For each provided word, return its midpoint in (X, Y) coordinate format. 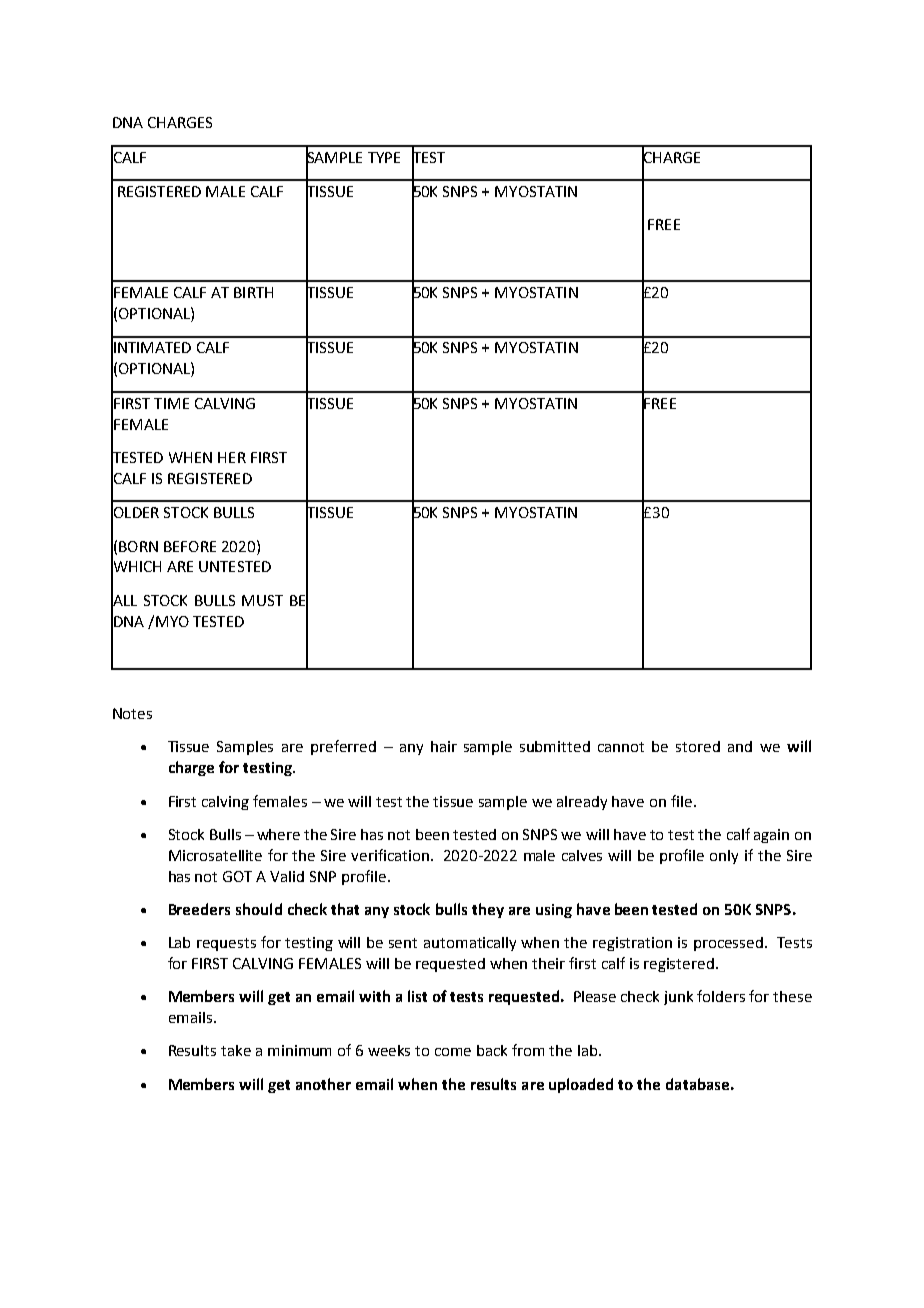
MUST (262, 600)
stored (698, 746)
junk (678, 998)
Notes (132, 713)
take (236, 1050)
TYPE (384, 157)
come (453, 1052)
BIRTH (253, 292)
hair (444, 746)
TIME (171, 403)
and (740, 746)
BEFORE (190, 546)
